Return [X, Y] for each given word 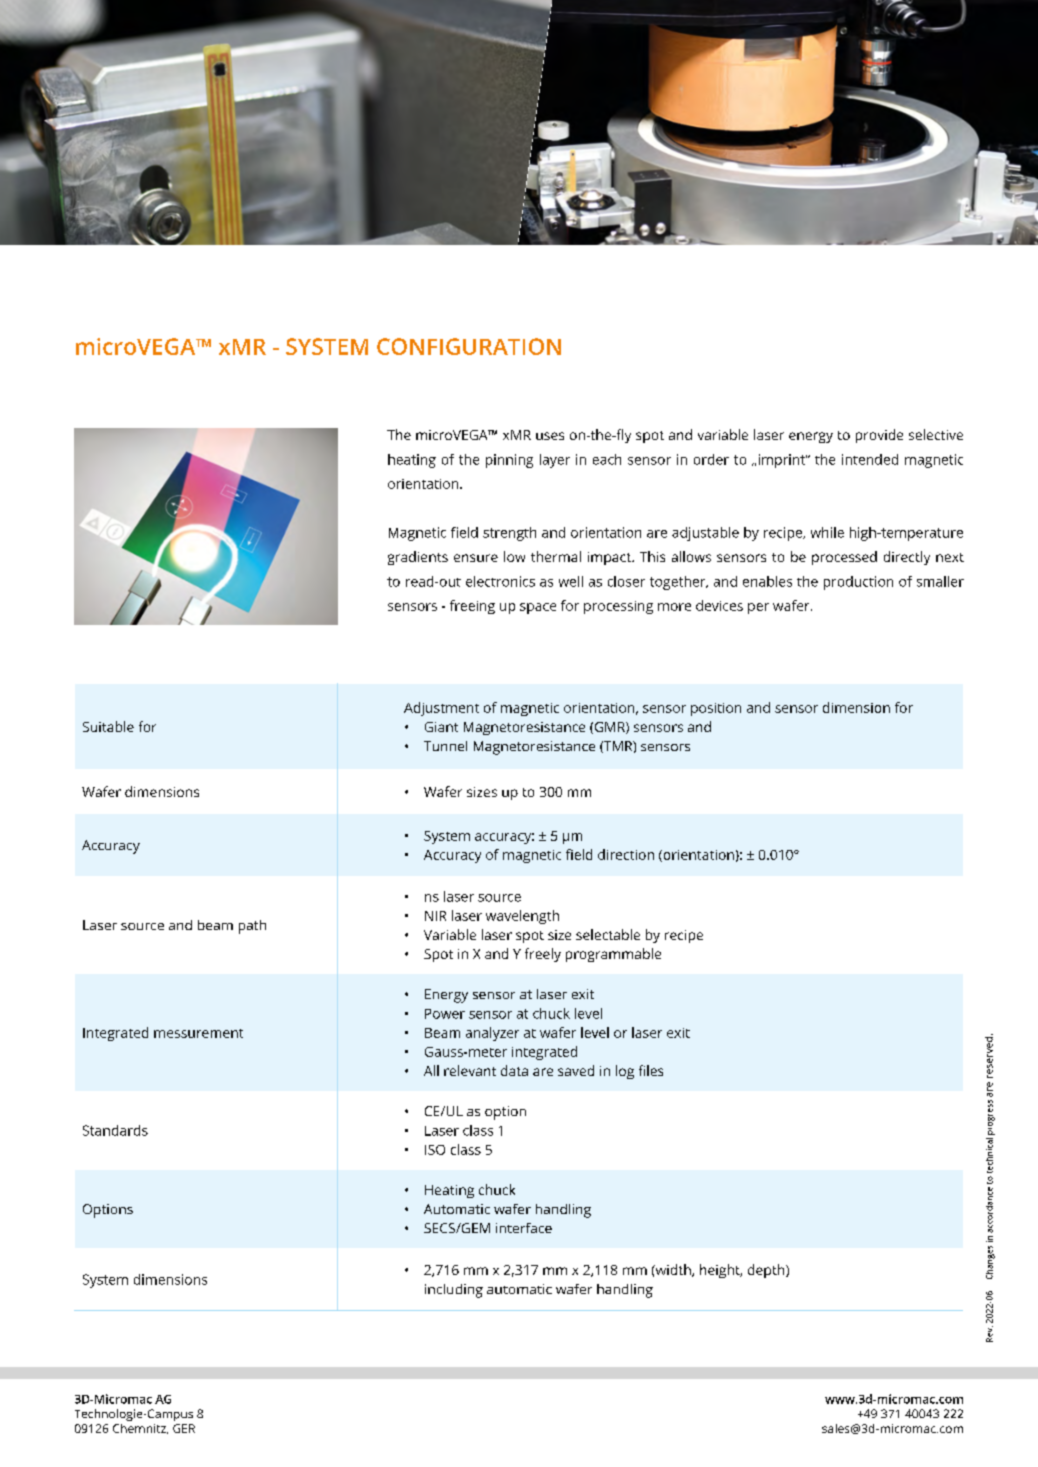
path [252, 927]
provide [879, 436]
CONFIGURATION [469, 346]
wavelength [522, 917]
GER [184, 1428]
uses [550, 436]
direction [626, 854]
